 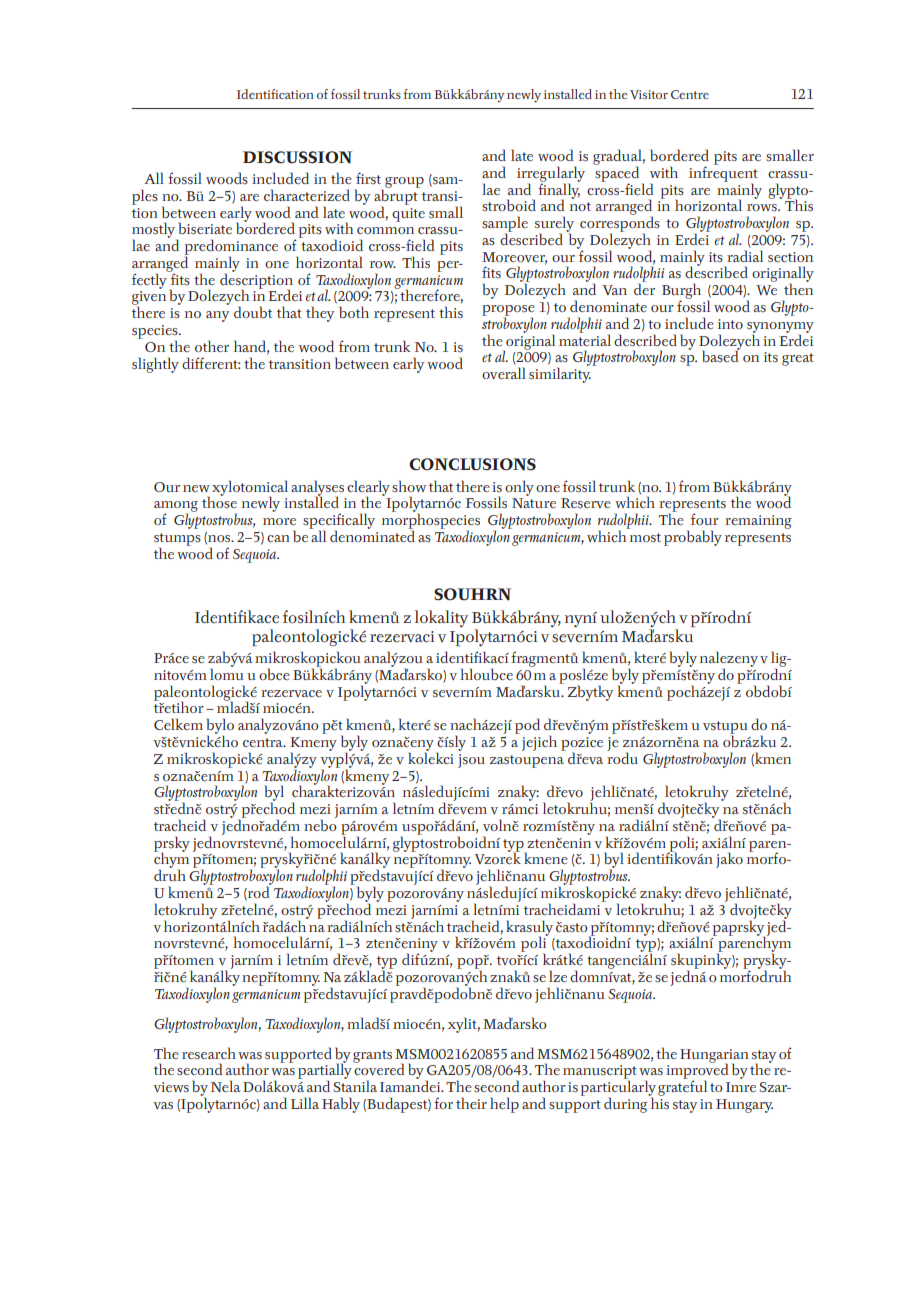 I want to click on DISCUSSION, so click(x=297, y=157).
